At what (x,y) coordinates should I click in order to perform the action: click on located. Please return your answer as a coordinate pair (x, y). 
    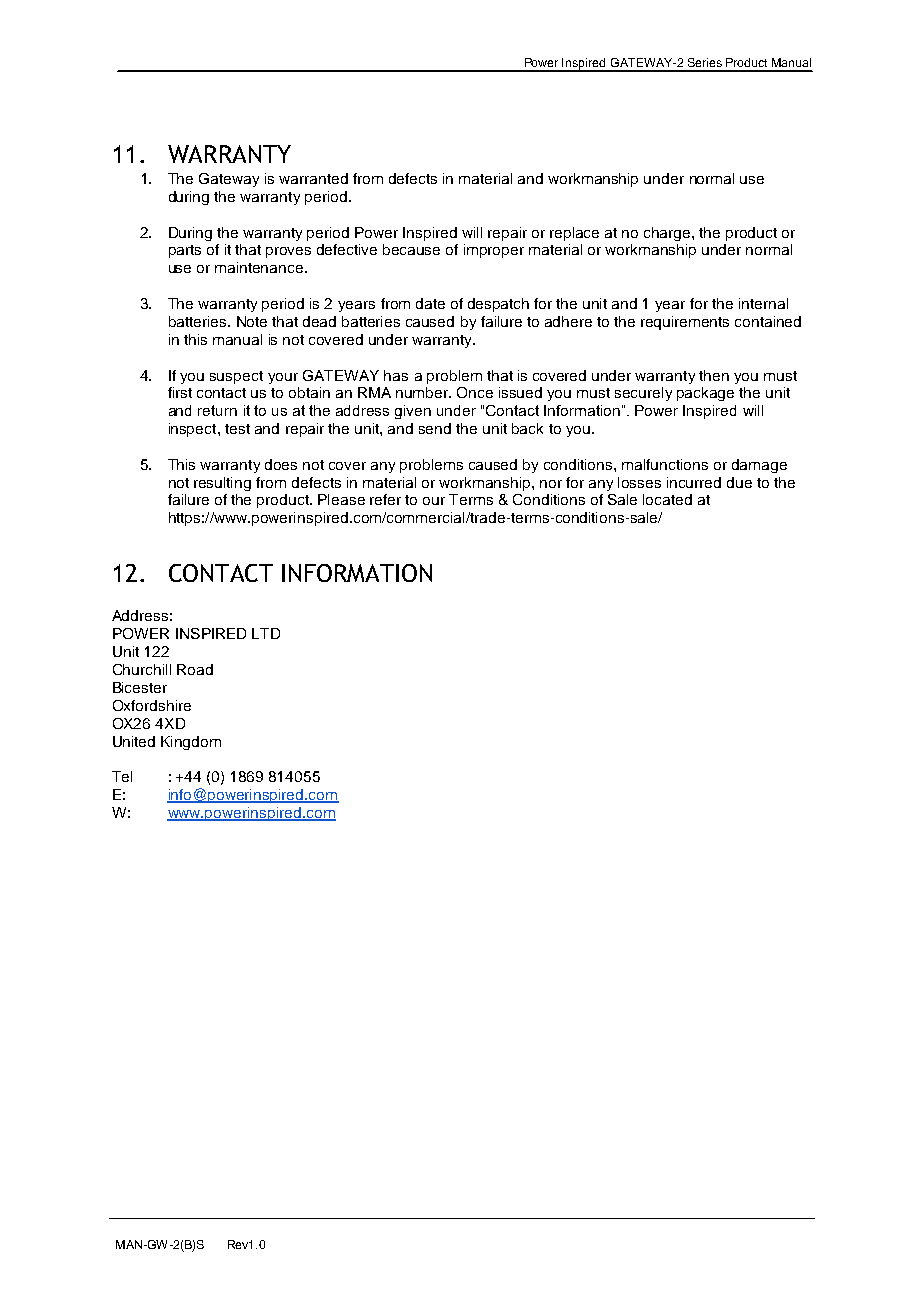
    Looking at the image, I should click on (667, 499).
